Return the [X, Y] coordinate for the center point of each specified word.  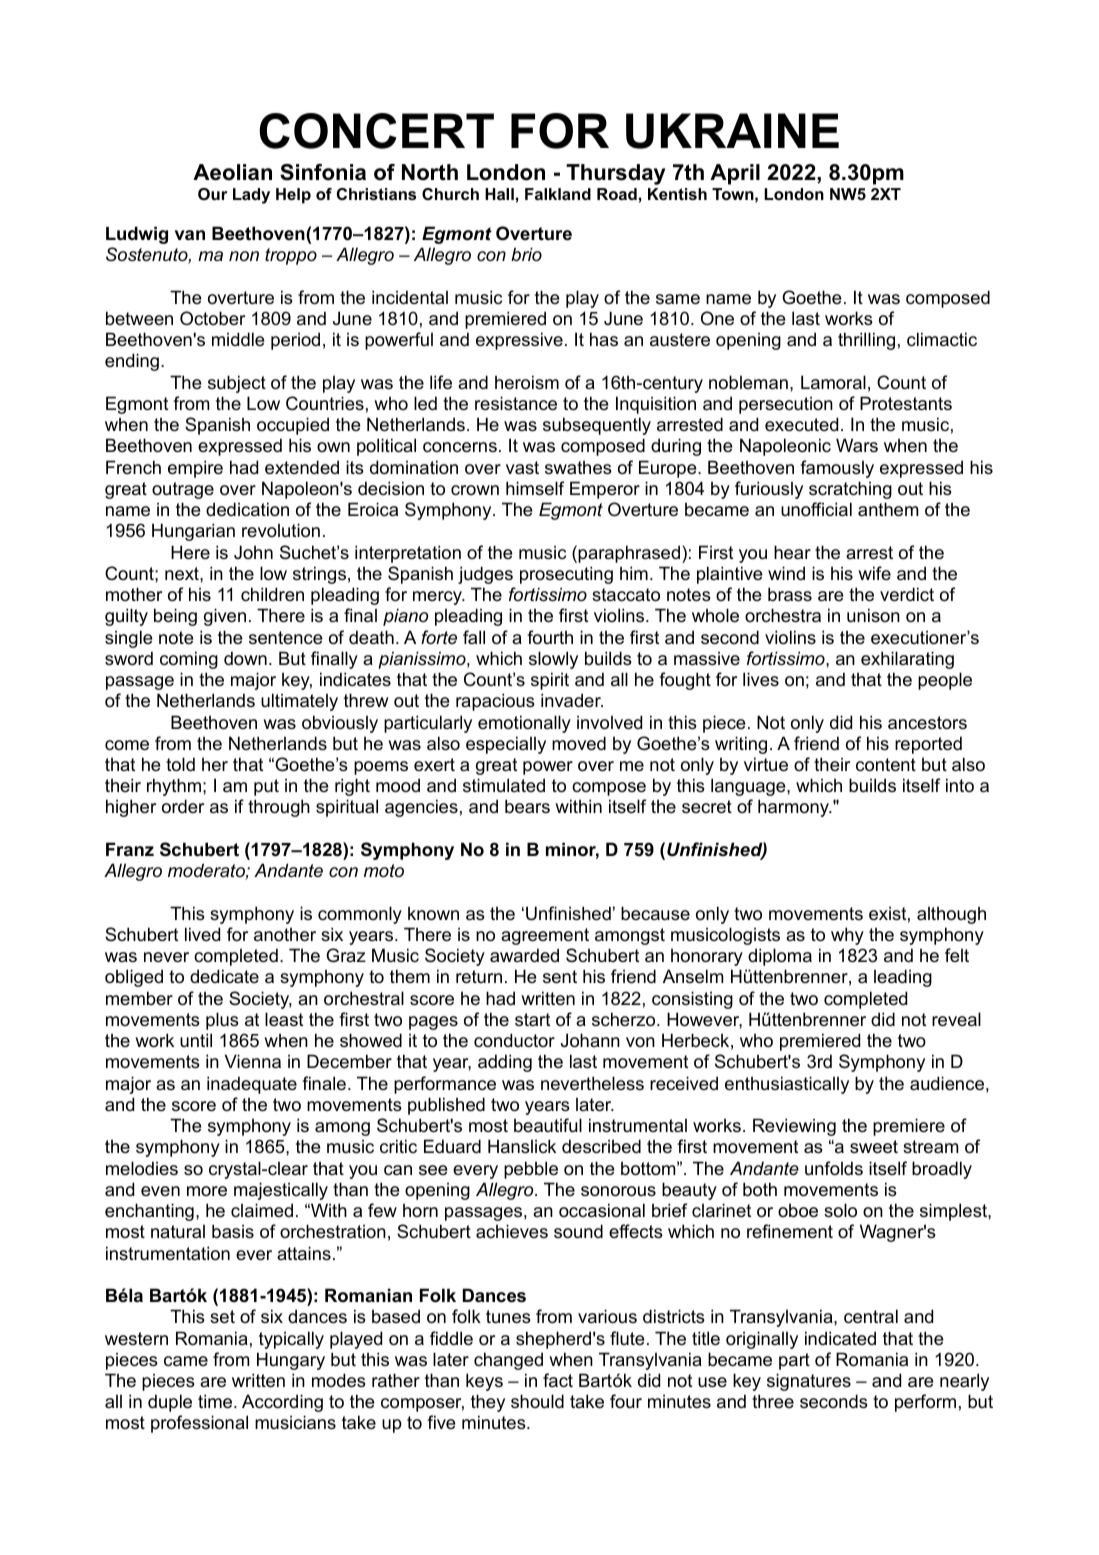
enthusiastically [787, 1085]
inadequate [252, 1085]
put [266, 787]
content [886, 765]
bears [527, 806]
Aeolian [232, 172]
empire [195, 469]
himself [535, 488]
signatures [809, 1382]
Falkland [558, 194]
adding [505, 1063]
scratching [850, 490]
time [216, 1401]
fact [558, 1380]
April [735, 174]
